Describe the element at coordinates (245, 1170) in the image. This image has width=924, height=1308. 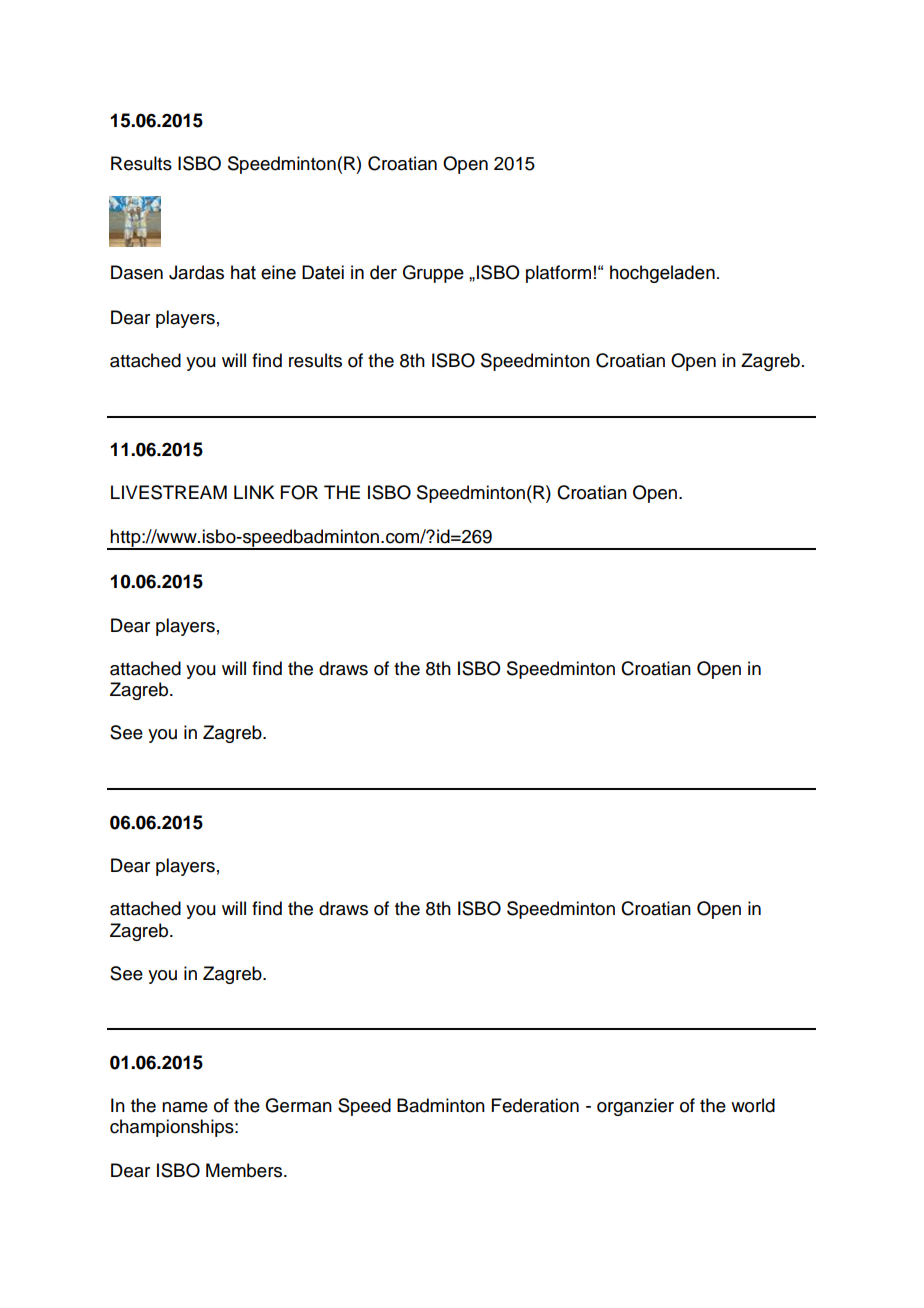
I see `Members` at that location.
